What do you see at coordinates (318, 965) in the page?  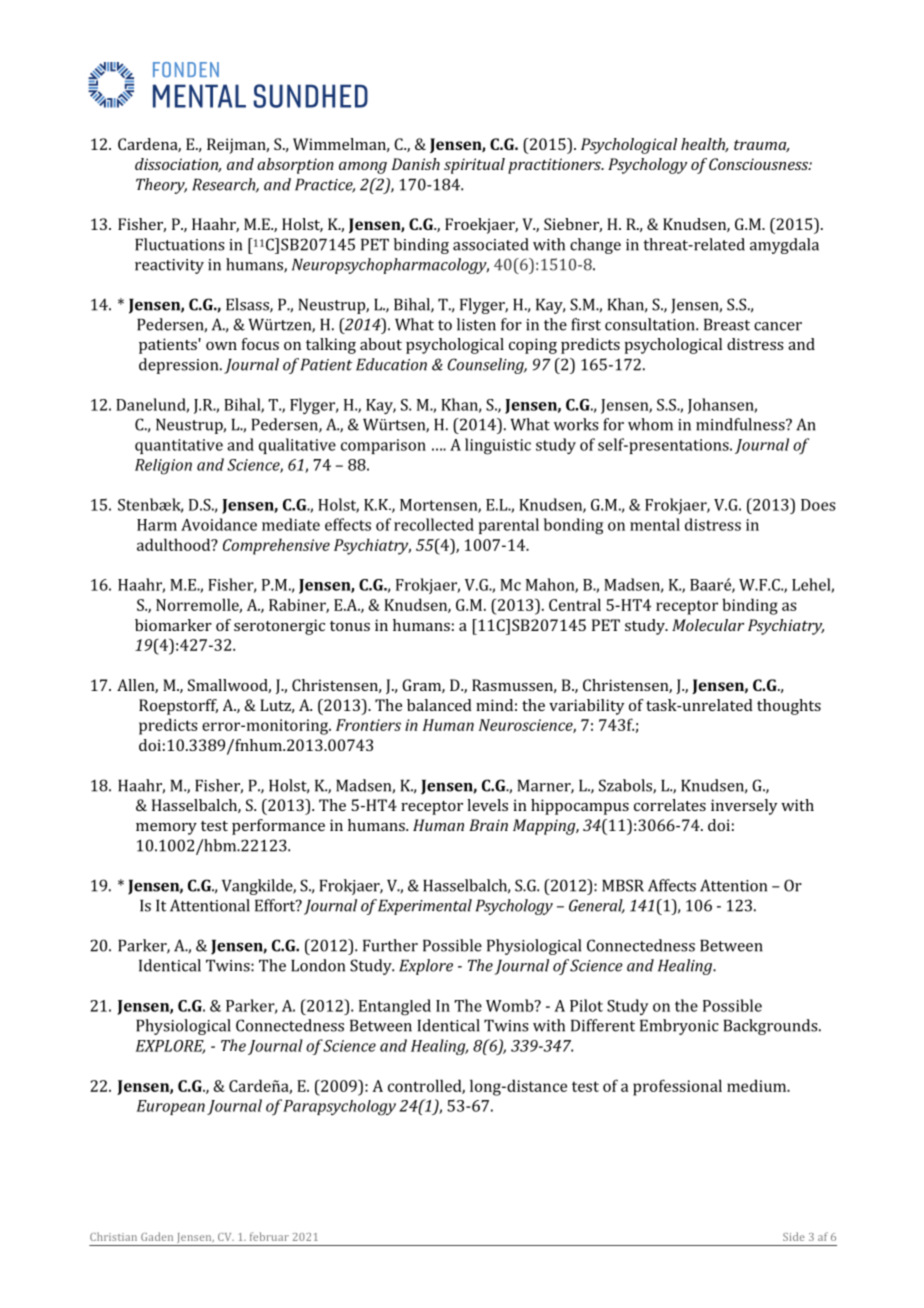 I see `London` at bounding box center [318, 965].
